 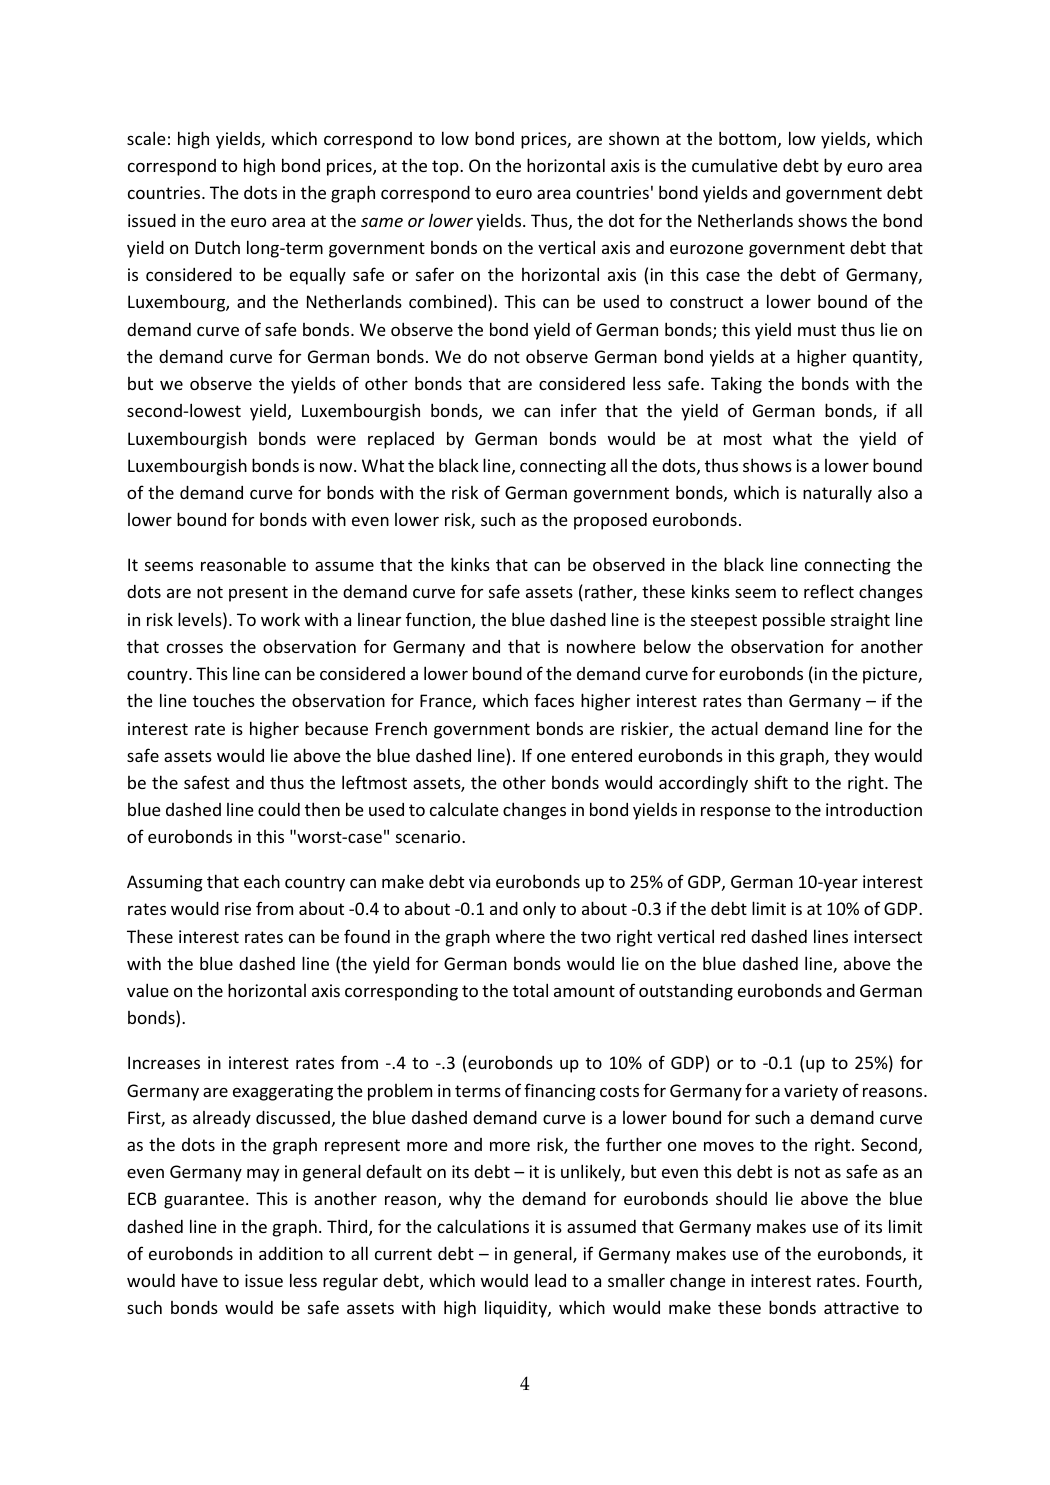 I want to click on Dutch, so click(x=217, y=247).
